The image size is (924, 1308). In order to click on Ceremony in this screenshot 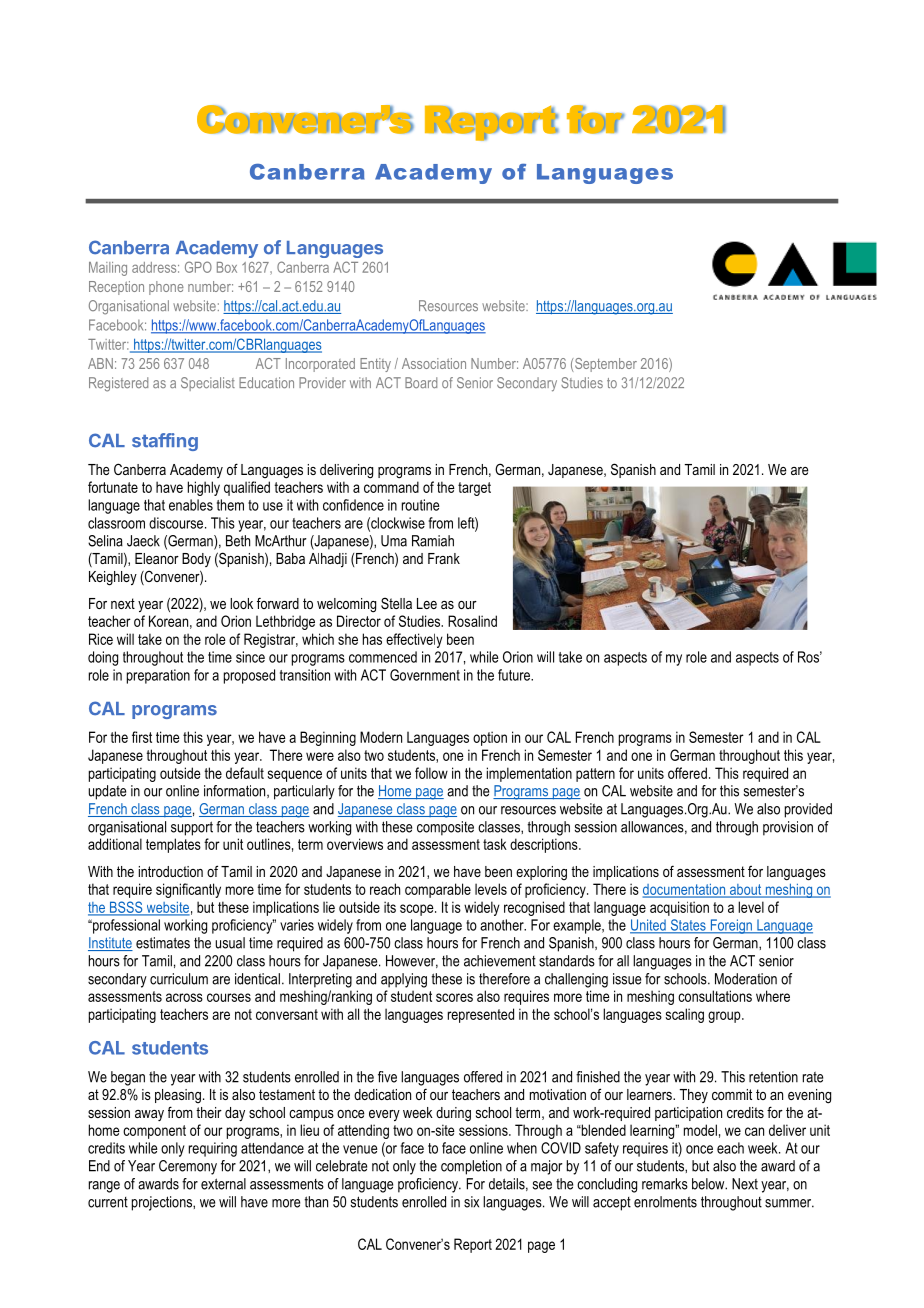, I will do `click(188, 1167)`.
